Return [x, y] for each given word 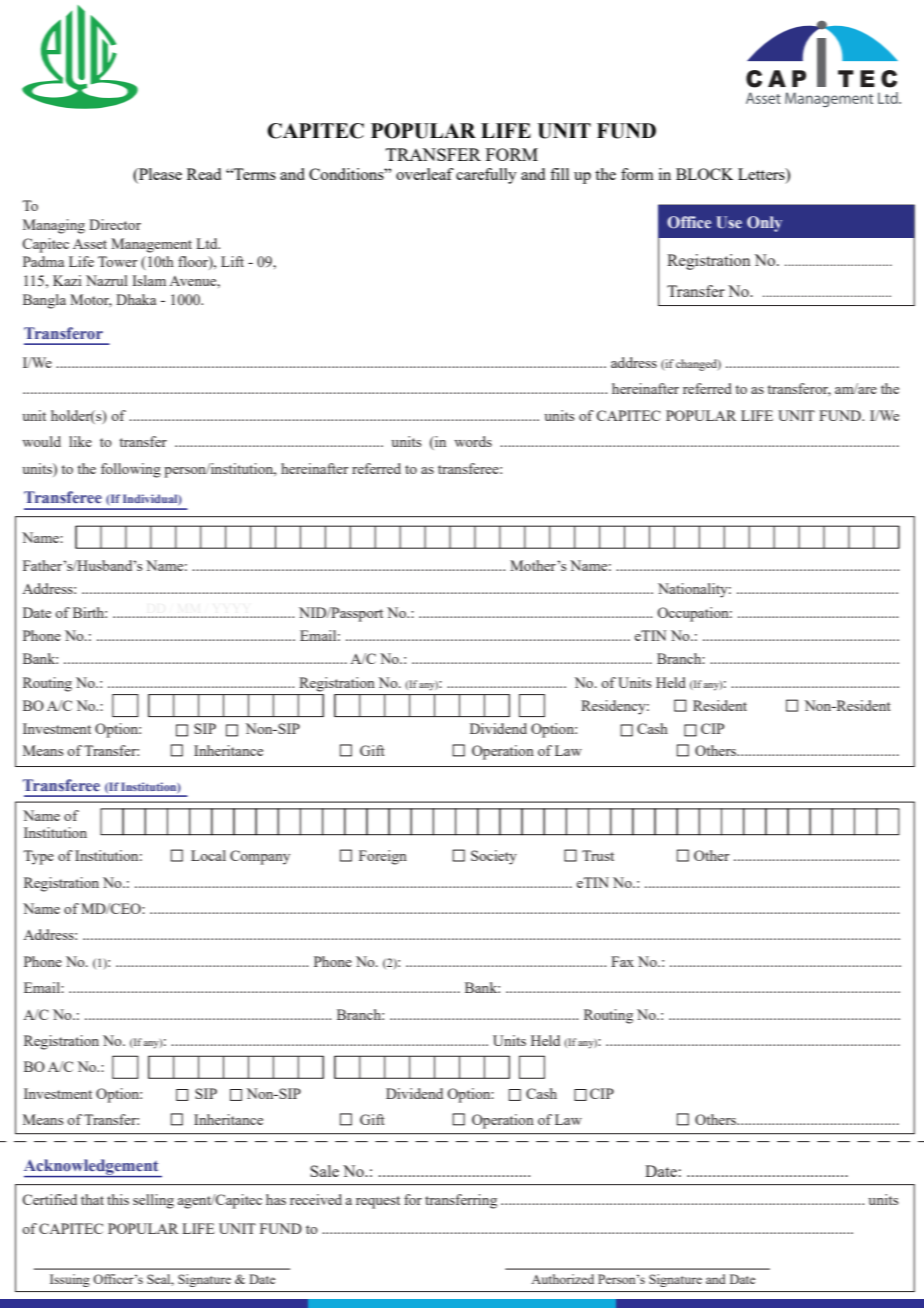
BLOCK [705, 174]
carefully [486, 176]
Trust [598, 855]
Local [208, 855]
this [118, 1199]
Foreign [383, 857]
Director [115, 224]
